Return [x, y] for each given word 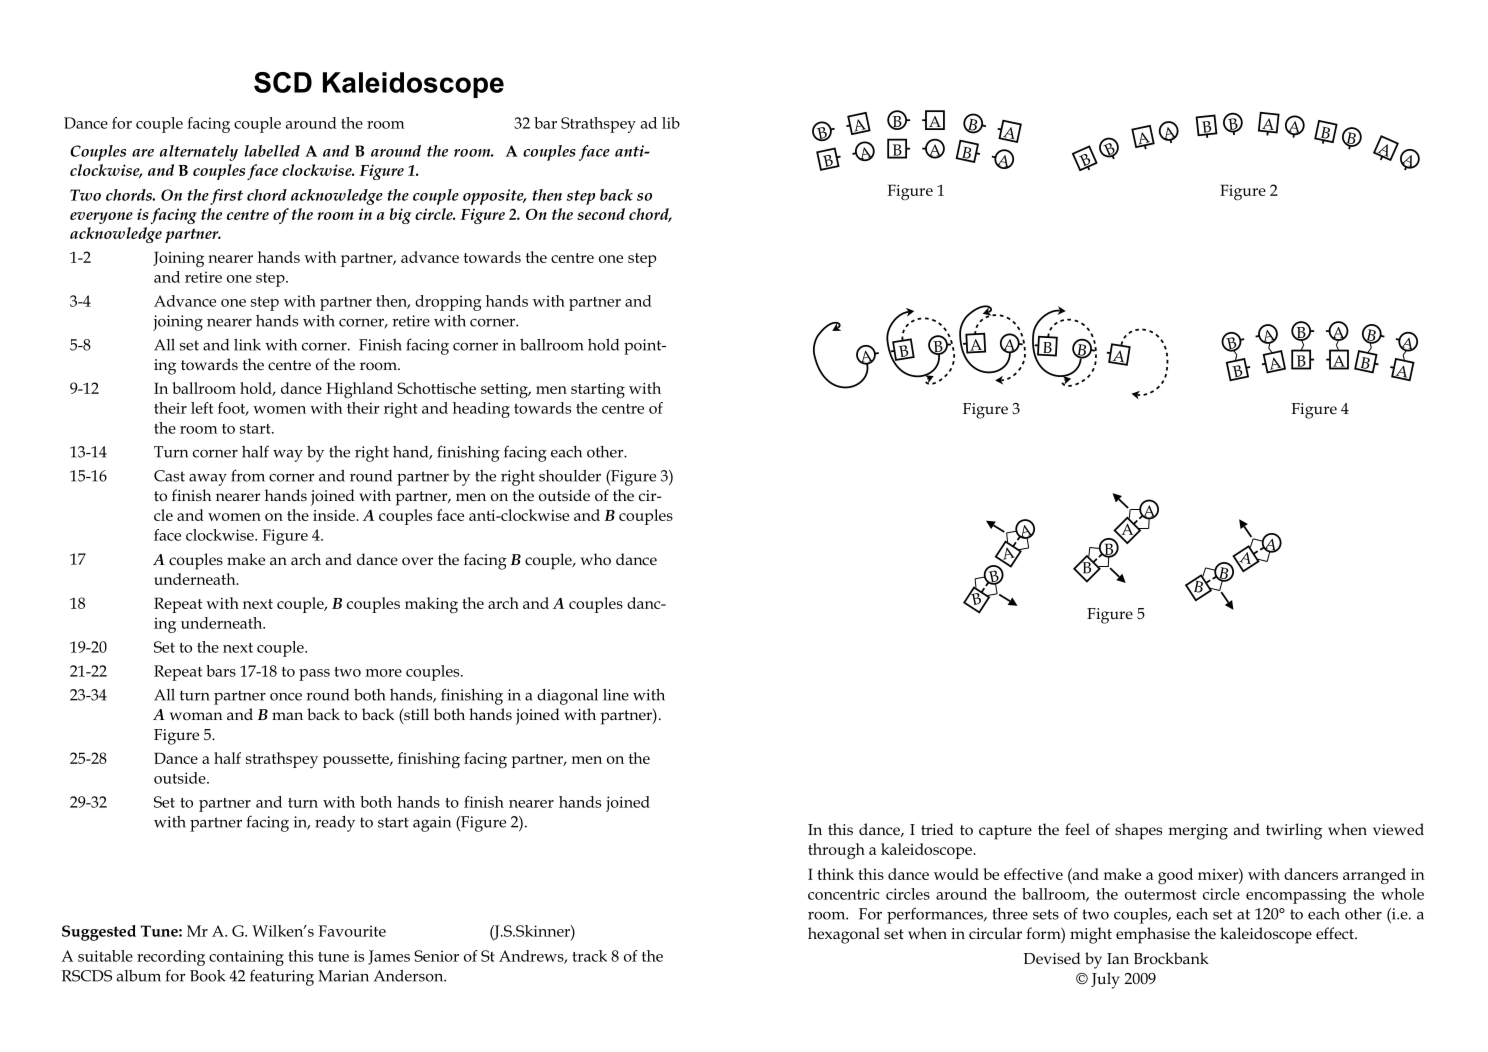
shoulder [570, 476]
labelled [272, 151]
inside [335, 515]
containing [246, 958]
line [616, 695]
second [601, 214]
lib [671, 123]
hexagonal [844, 935]
